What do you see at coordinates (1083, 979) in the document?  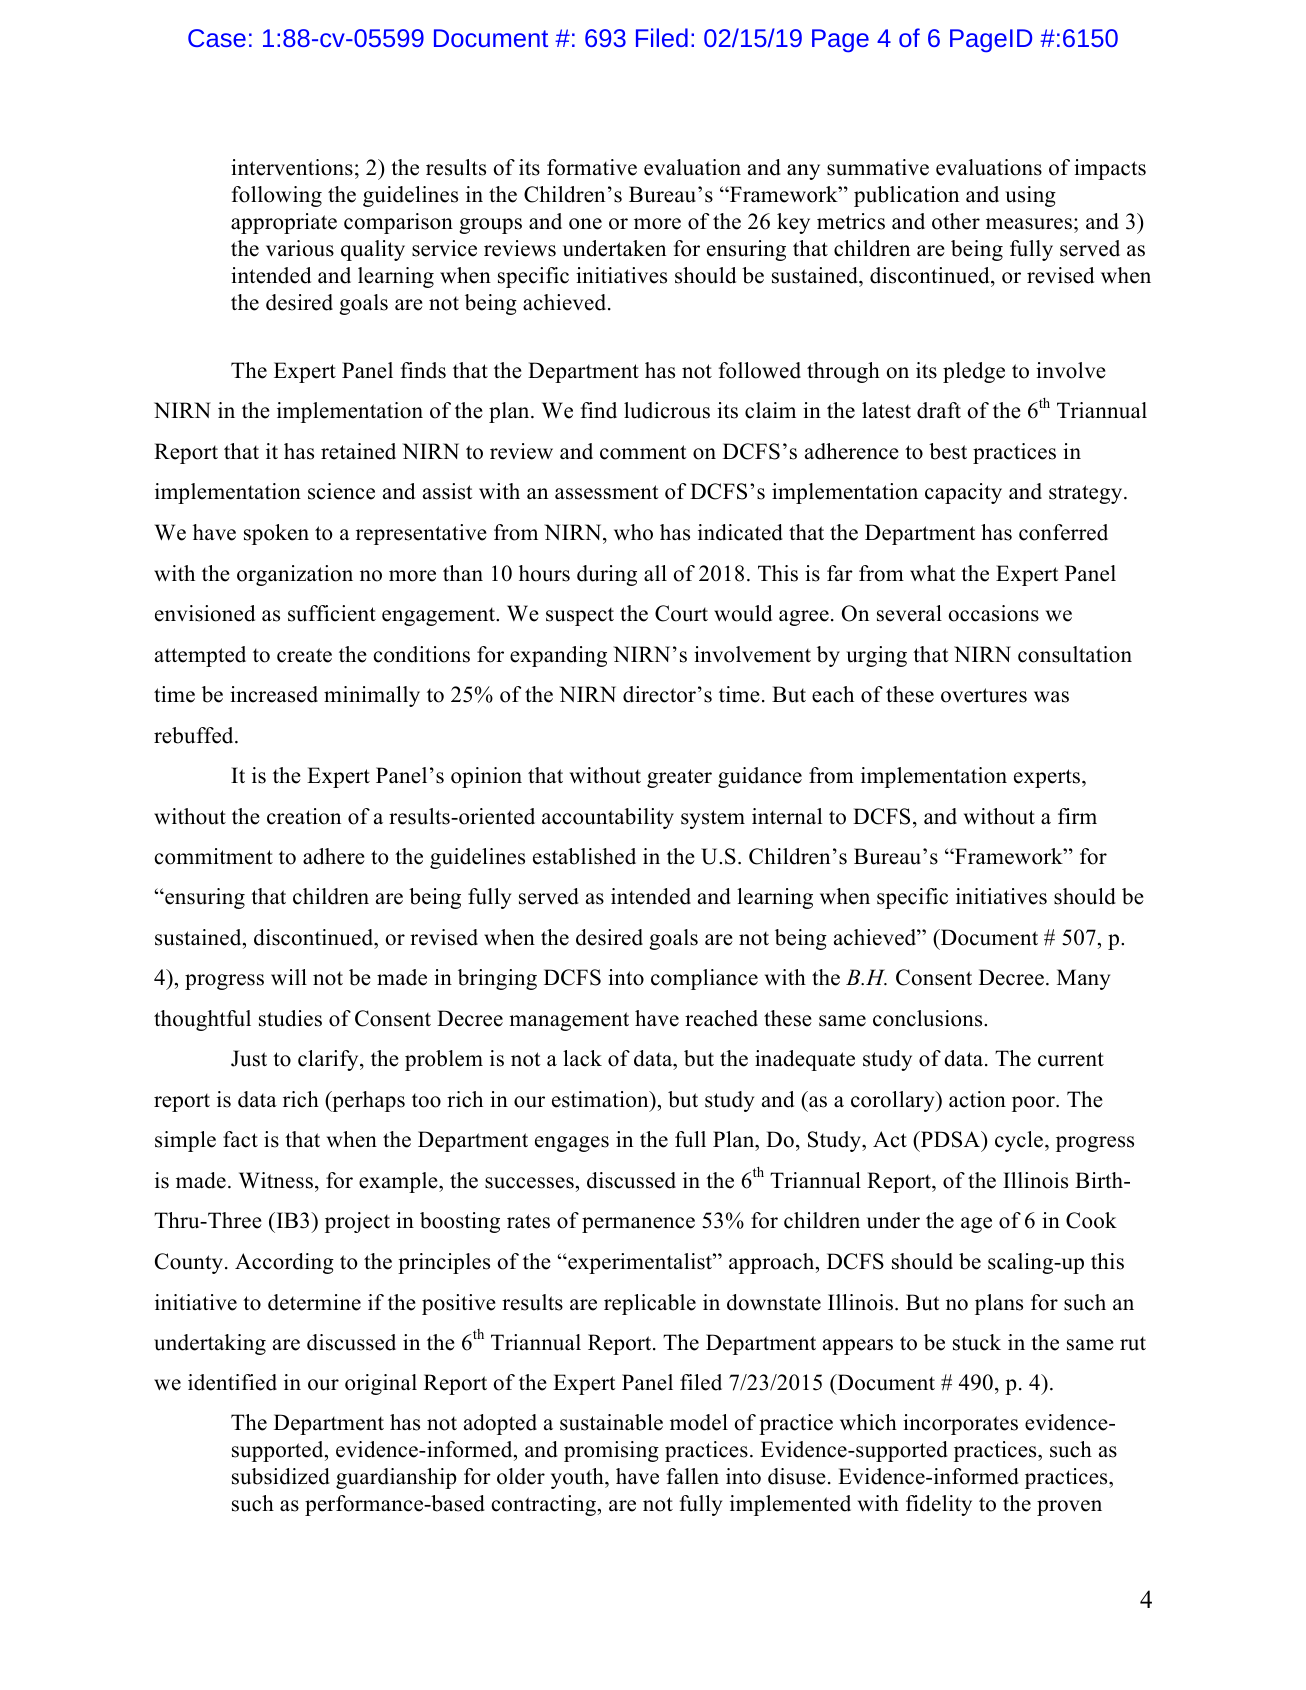 I see `Many` at bounding box center [1083, 979].
